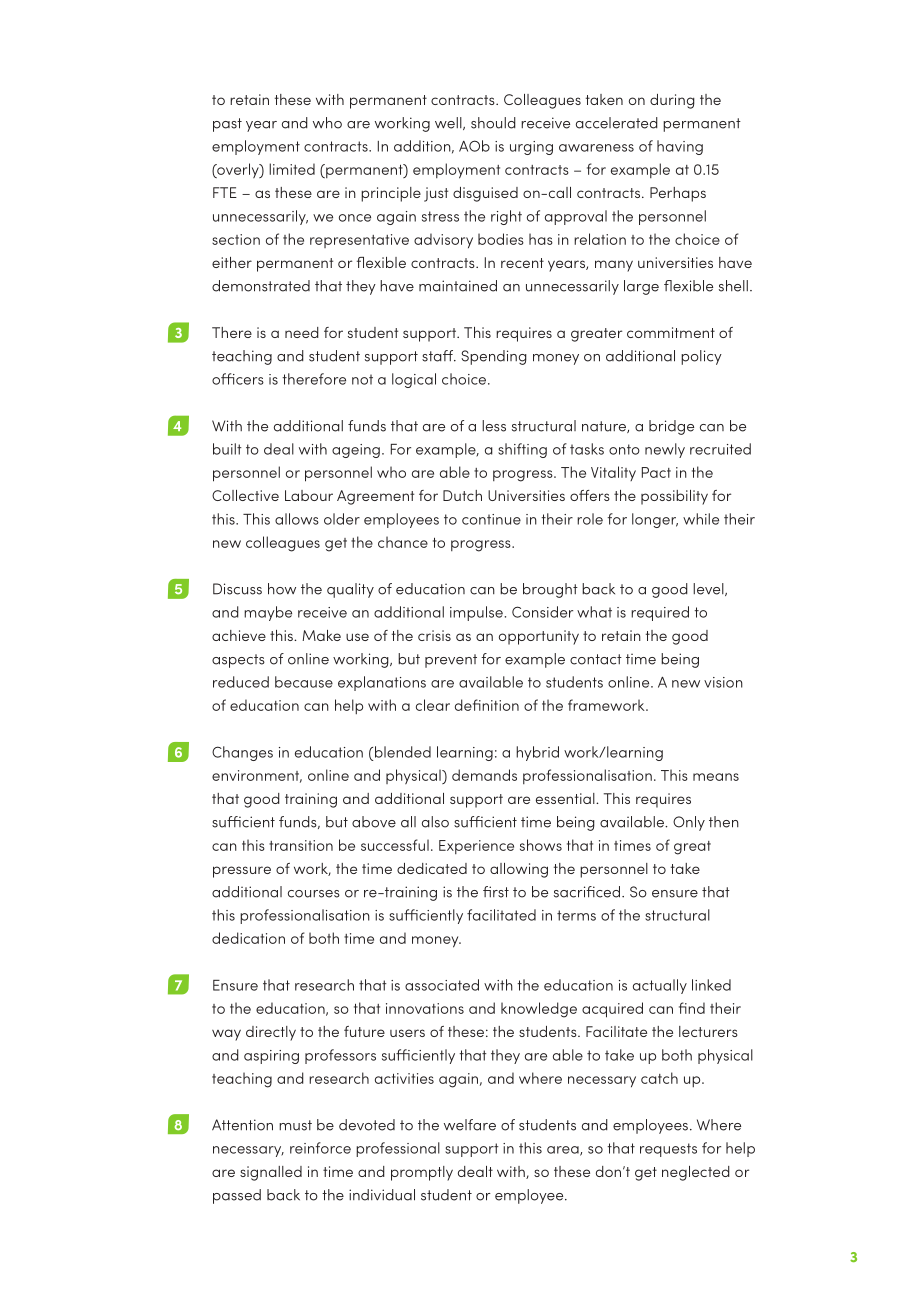 This document has height=1308, width=924. What do you see at coordinates (470, 1125) in the document?
I see `welfare` at bounding box center [470, 1125].
